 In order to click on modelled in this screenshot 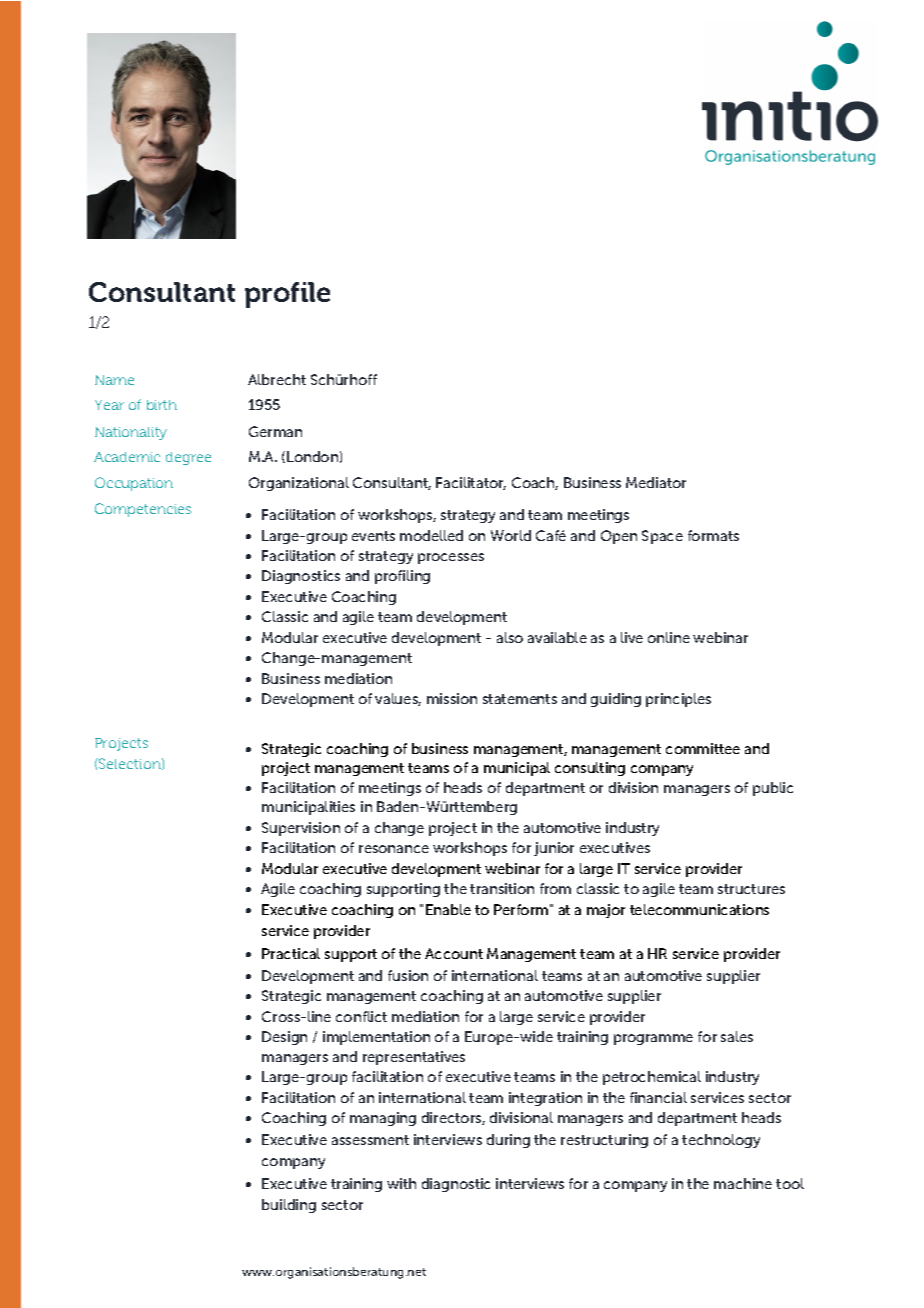, I will do `click(431, 535)`.
